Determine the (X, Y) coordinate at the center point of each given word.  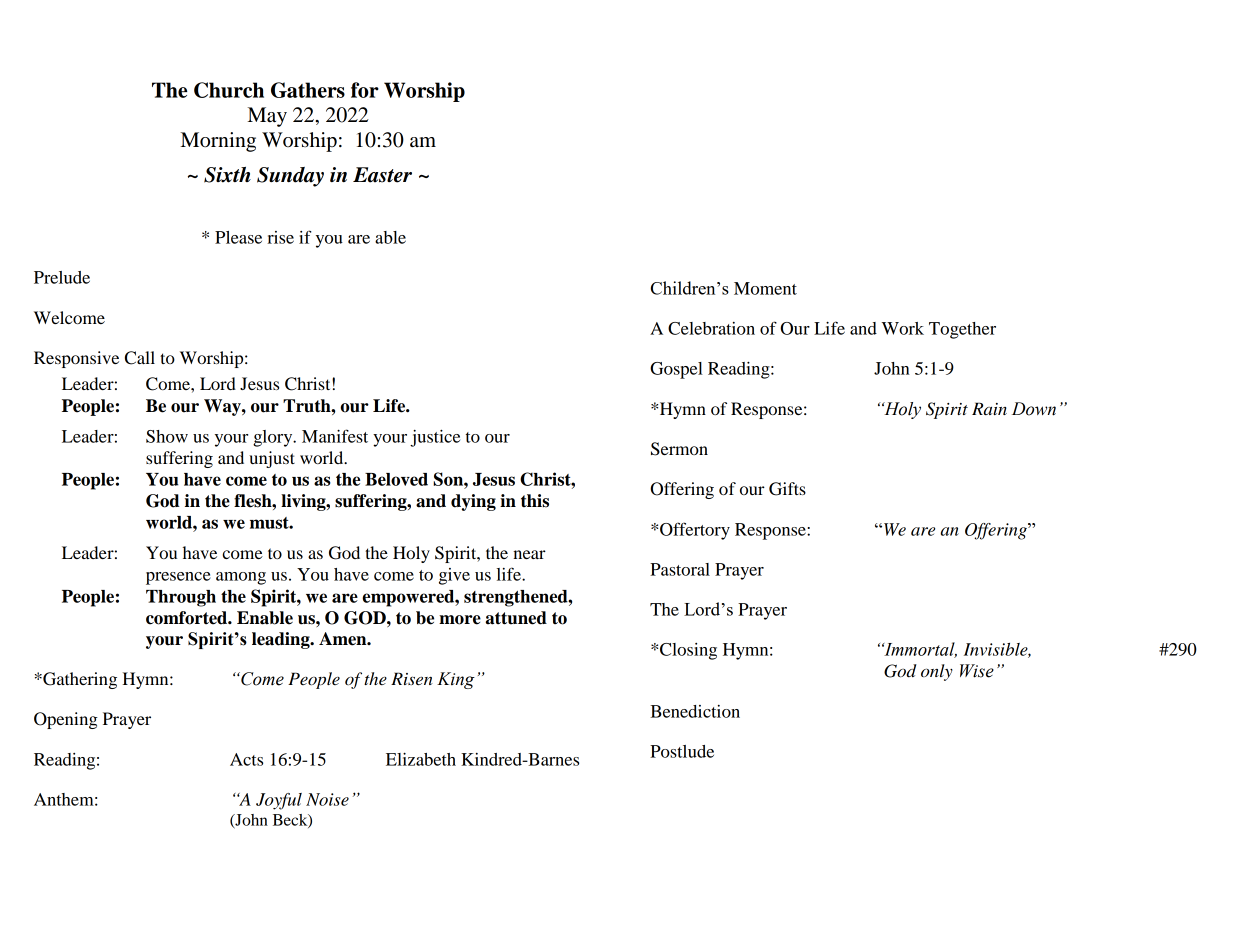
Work (903, 328)
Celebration (711, 328)
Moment (765, 288)
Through (181, 598)
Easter (382, 175)
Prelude (62, 277)
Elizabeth (421, 759)
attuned (516, 618)
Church (229, 90)
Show (167, 436)
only (937, 672)
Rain (989, 408)
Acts (246, 759)
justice (435, 438)
